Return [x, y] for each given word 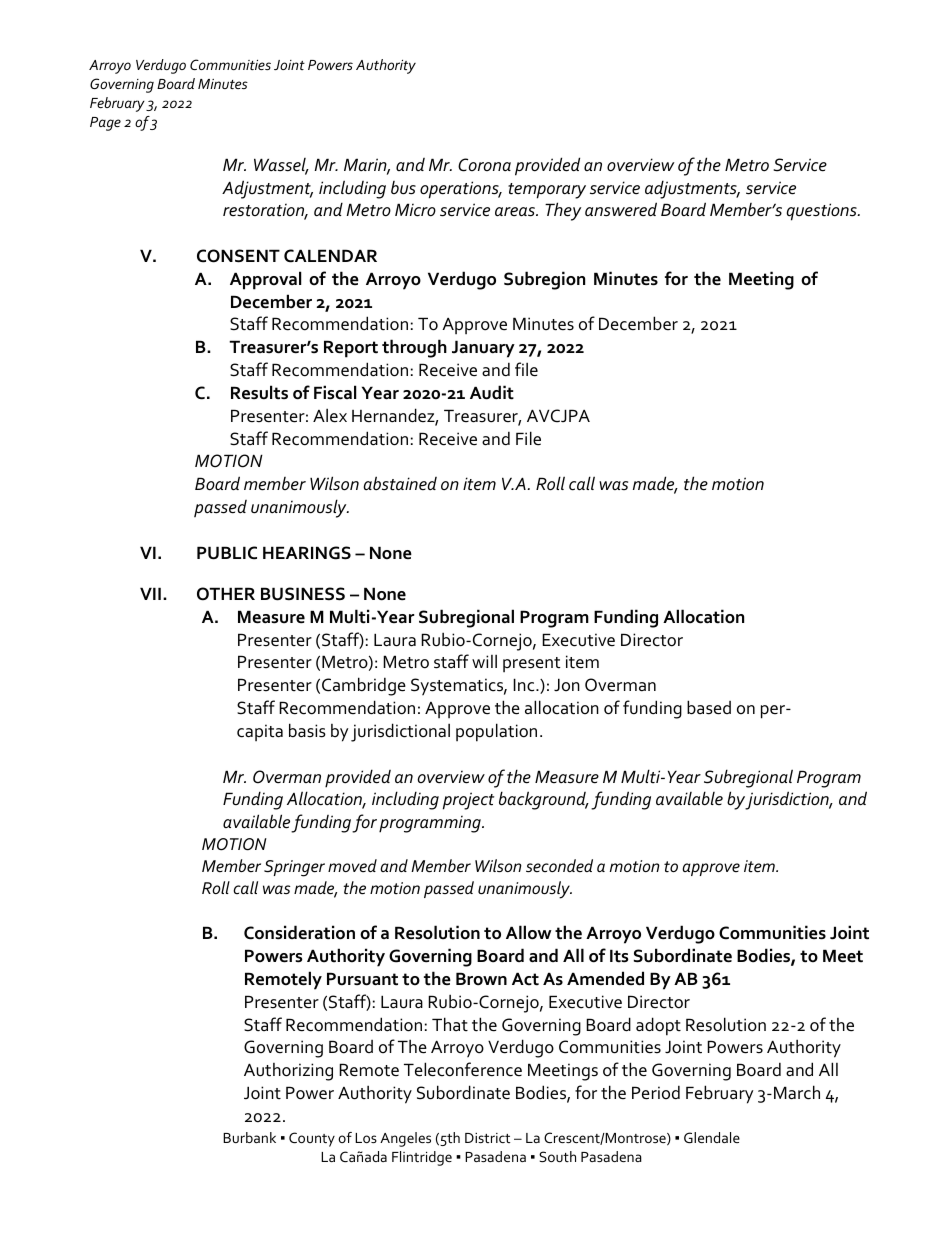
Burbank [249, 1137]
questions [822, 212]
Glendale [712, 1137]
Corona [484, 165]
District [487, 1138]
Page [105, 124]
